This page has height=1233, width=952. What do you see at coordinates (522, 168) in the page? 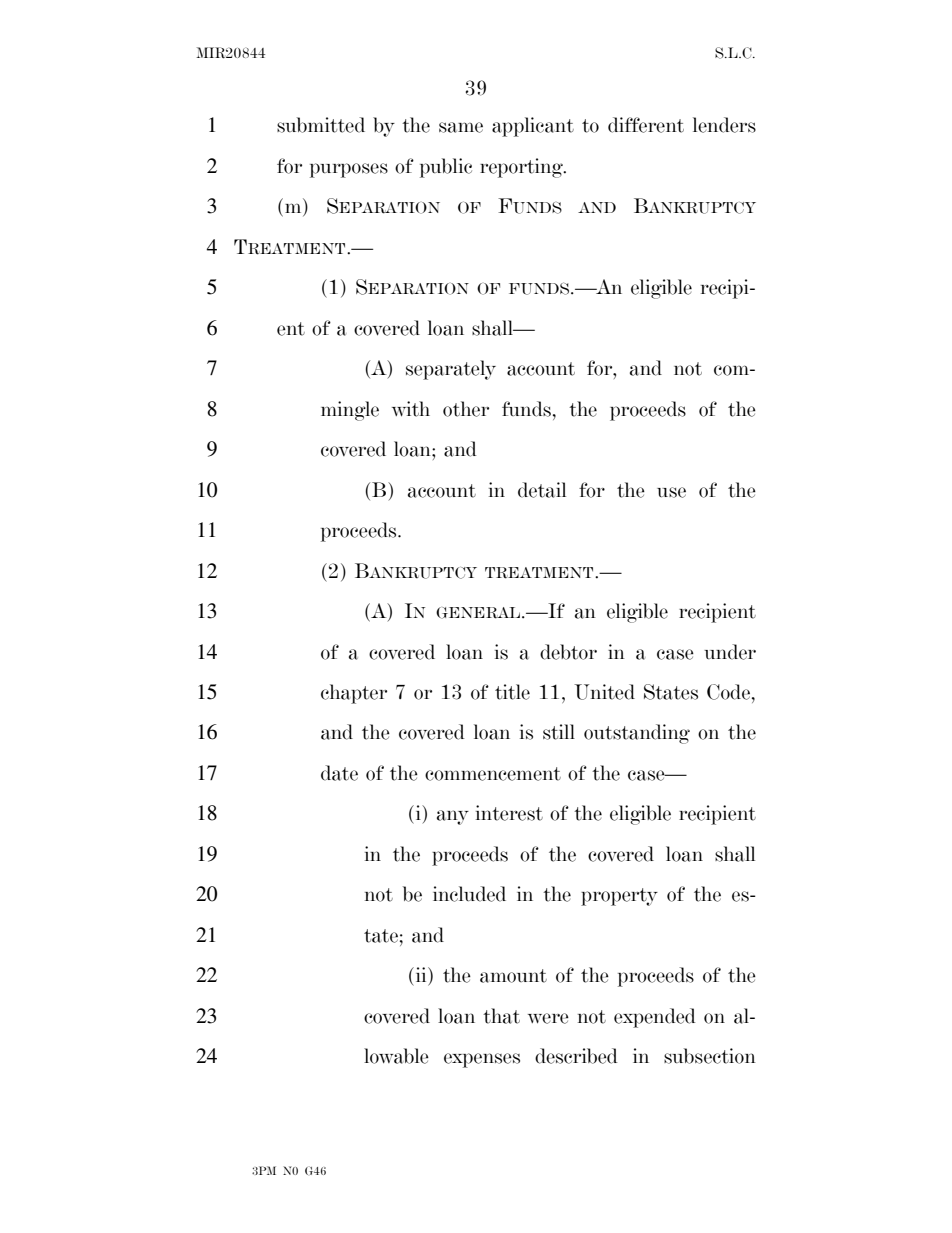
I see `reporting` at bounding box center [522, 168].
